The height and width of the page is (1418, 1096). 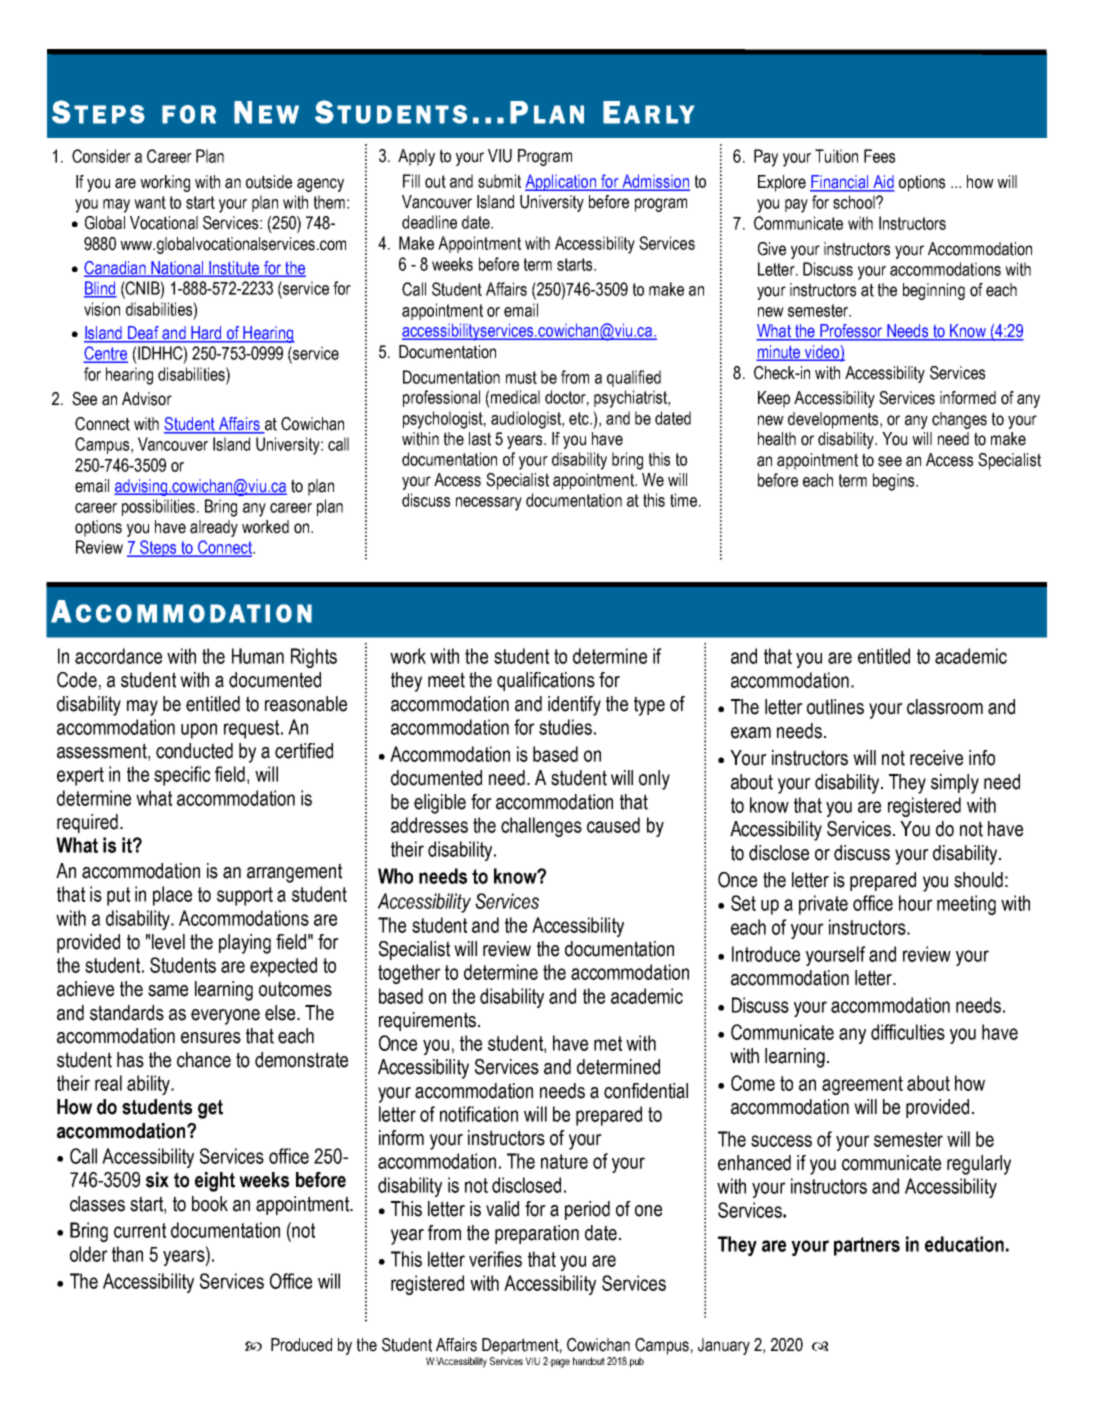 I want to click on necessary, so click(x=489, y=504).
